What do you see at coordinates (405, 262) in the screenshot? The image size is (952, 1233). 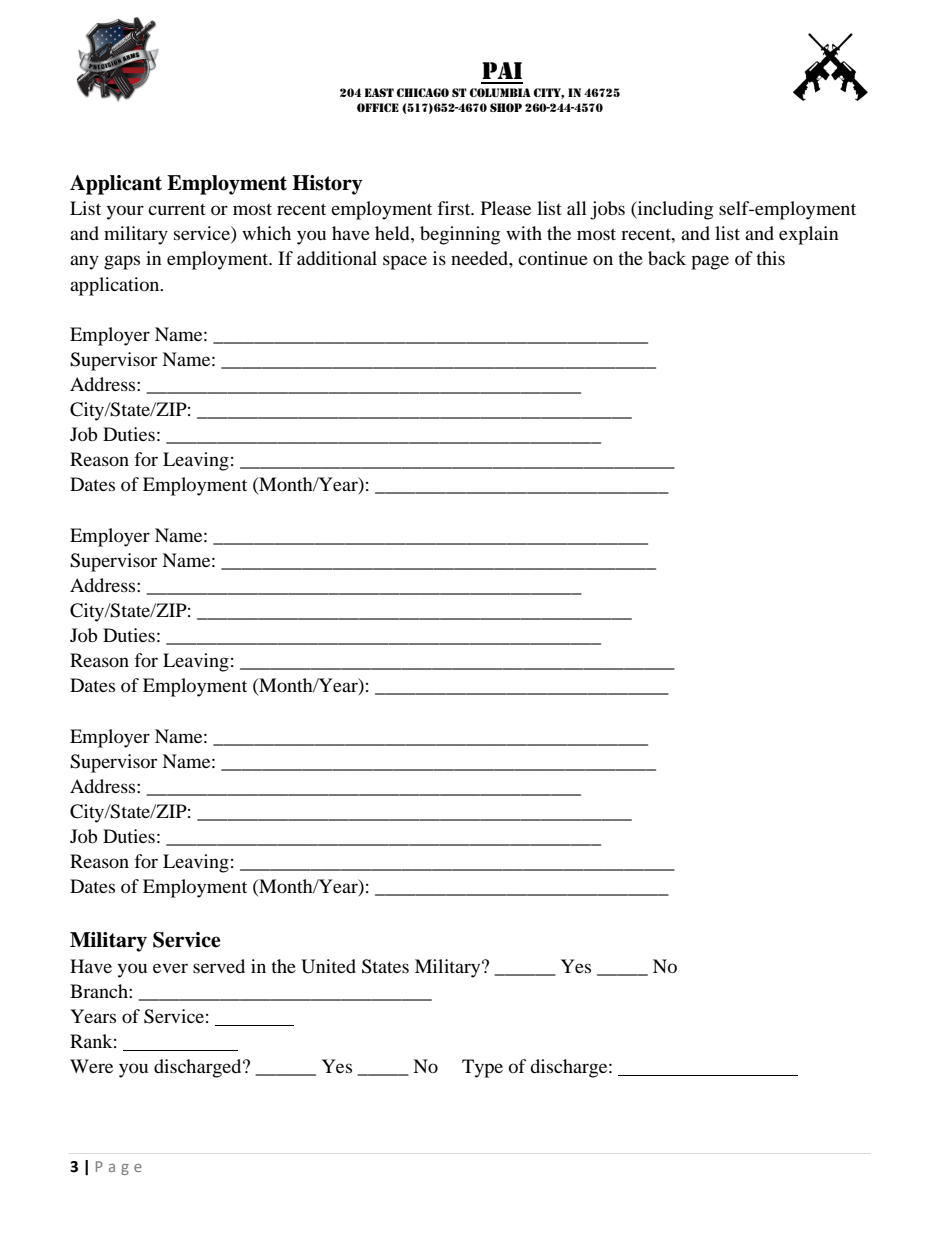 I see `space` at bounding box center [405, 262].
